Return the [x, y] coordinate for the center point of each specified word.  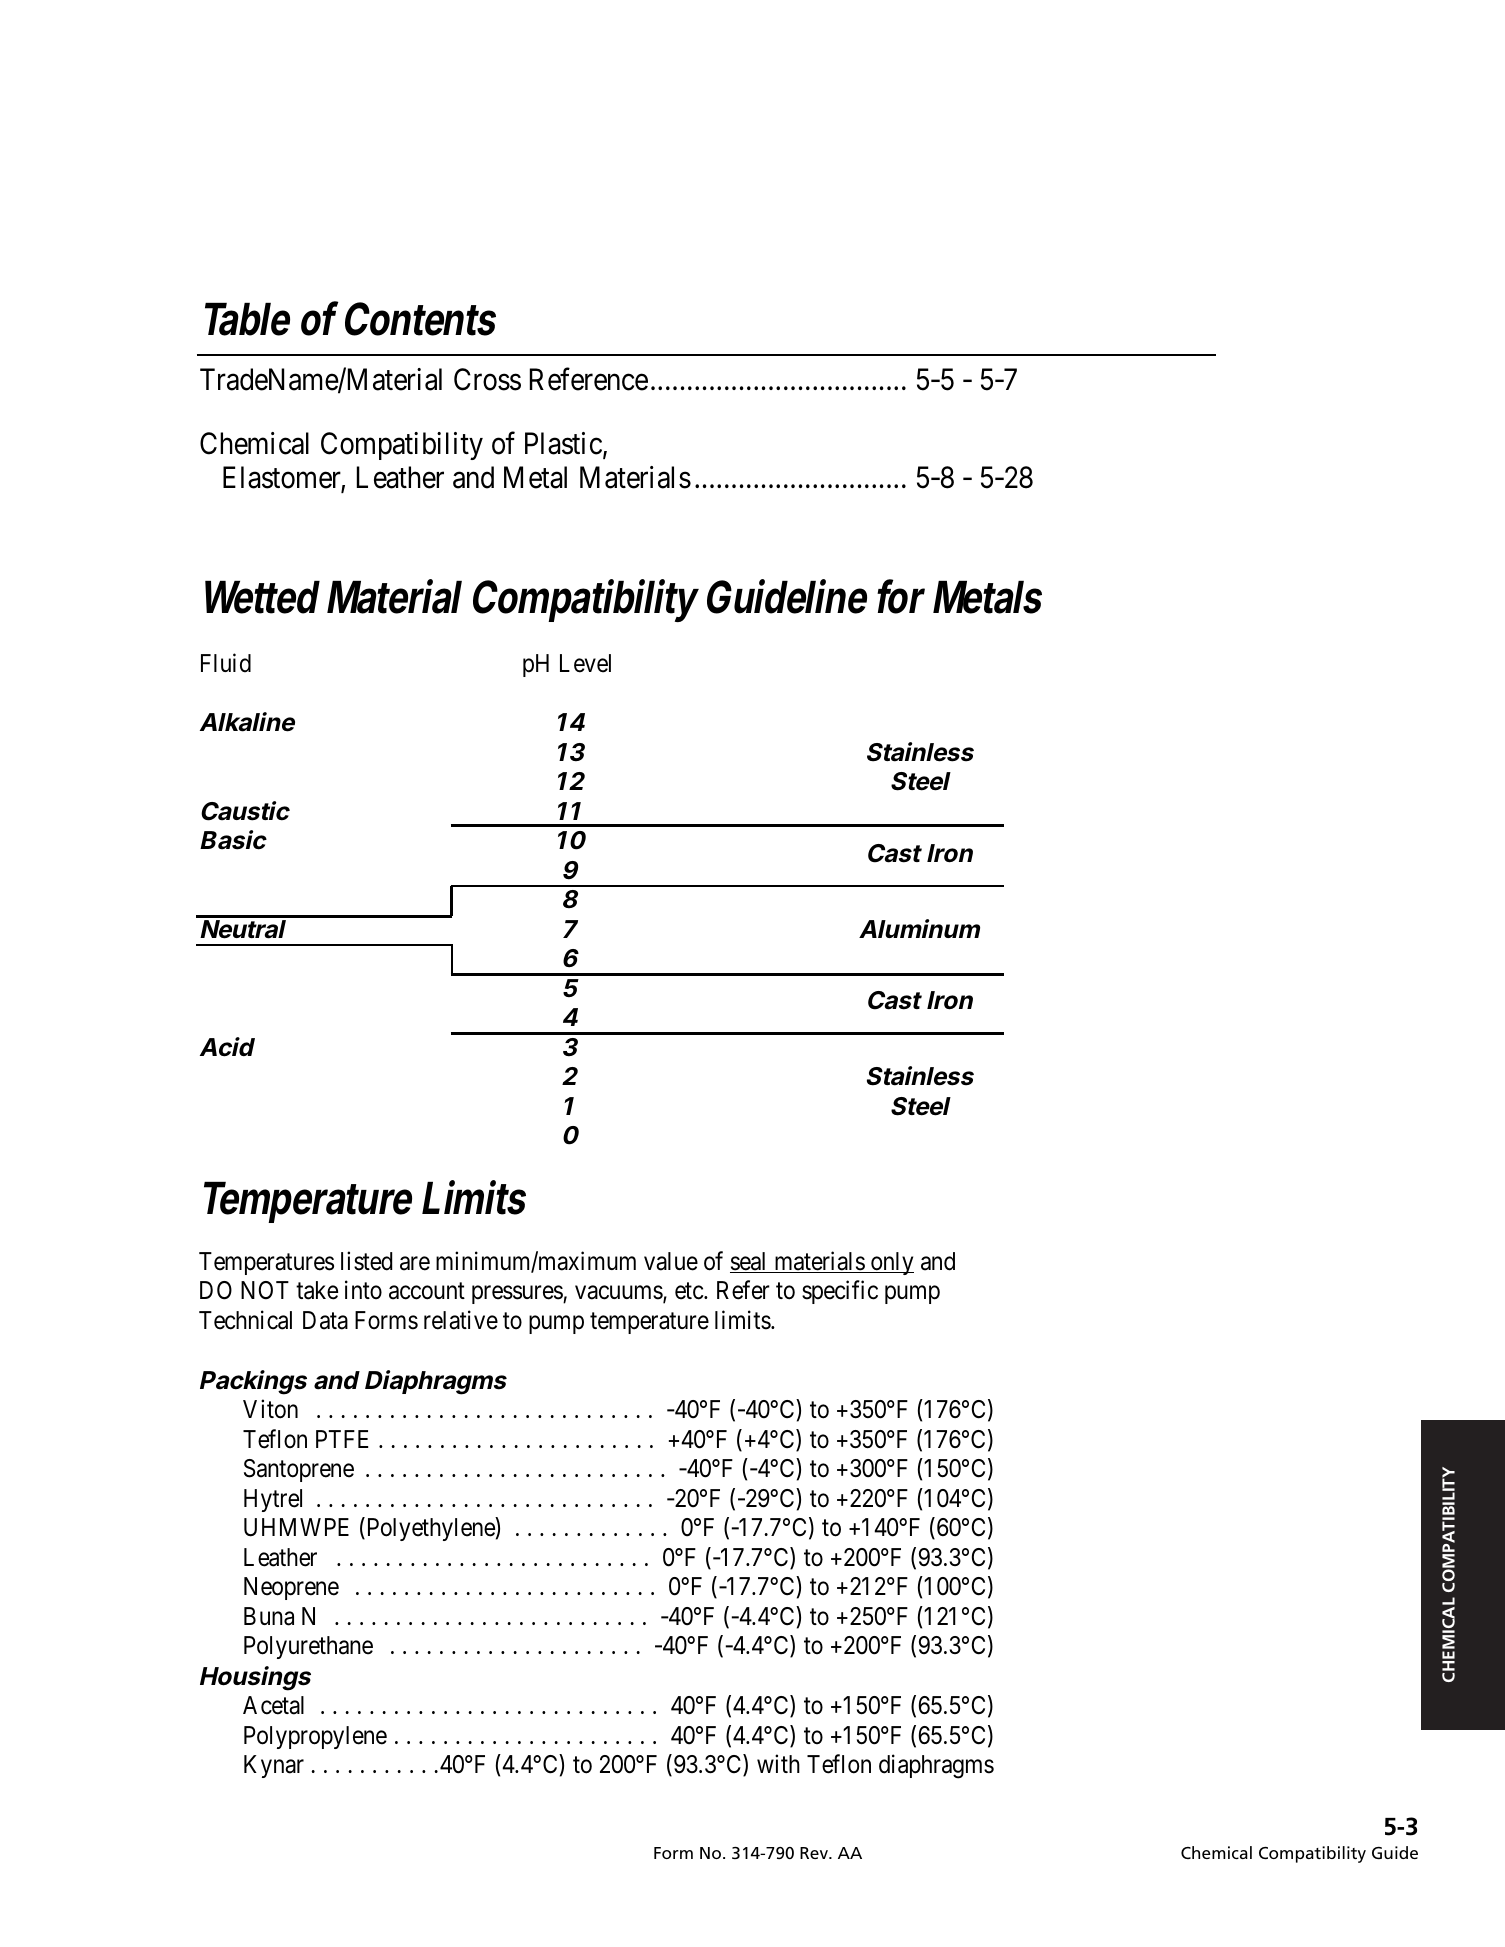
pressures [518, 1295]
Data [325, 1320]
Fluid [226, 663]
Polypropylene [315, 1737]
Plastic [563, 443]
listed [366, 1261]
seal [750, 1262]
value [671, 1261]
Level [585, 663]
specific [840, 1292]
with [778, 1763]
